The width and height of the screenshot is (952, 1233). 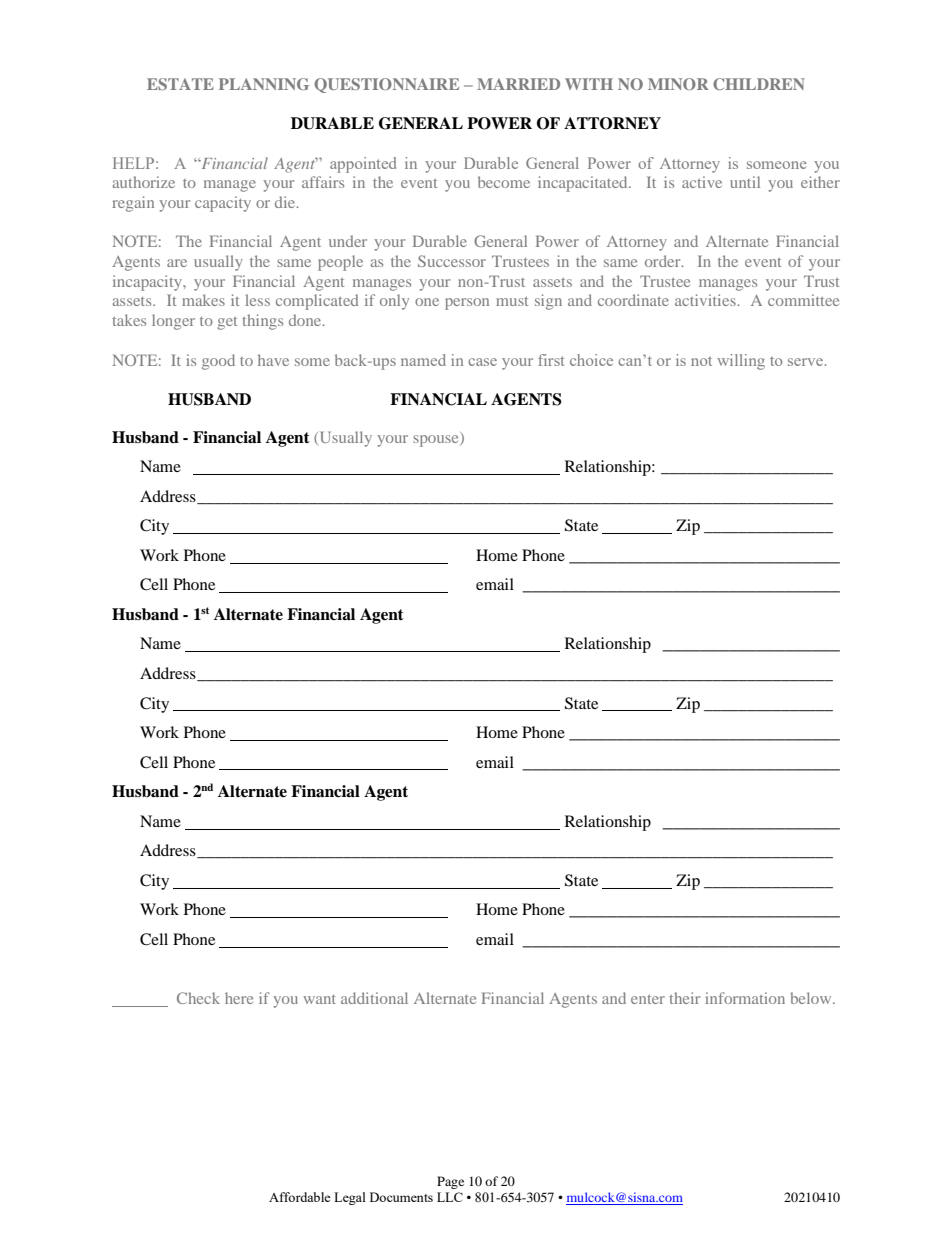 What do you see at coordinates (264, 84) in the screenshot?
I see `PLANNING` at bounding box center [264, 84].
